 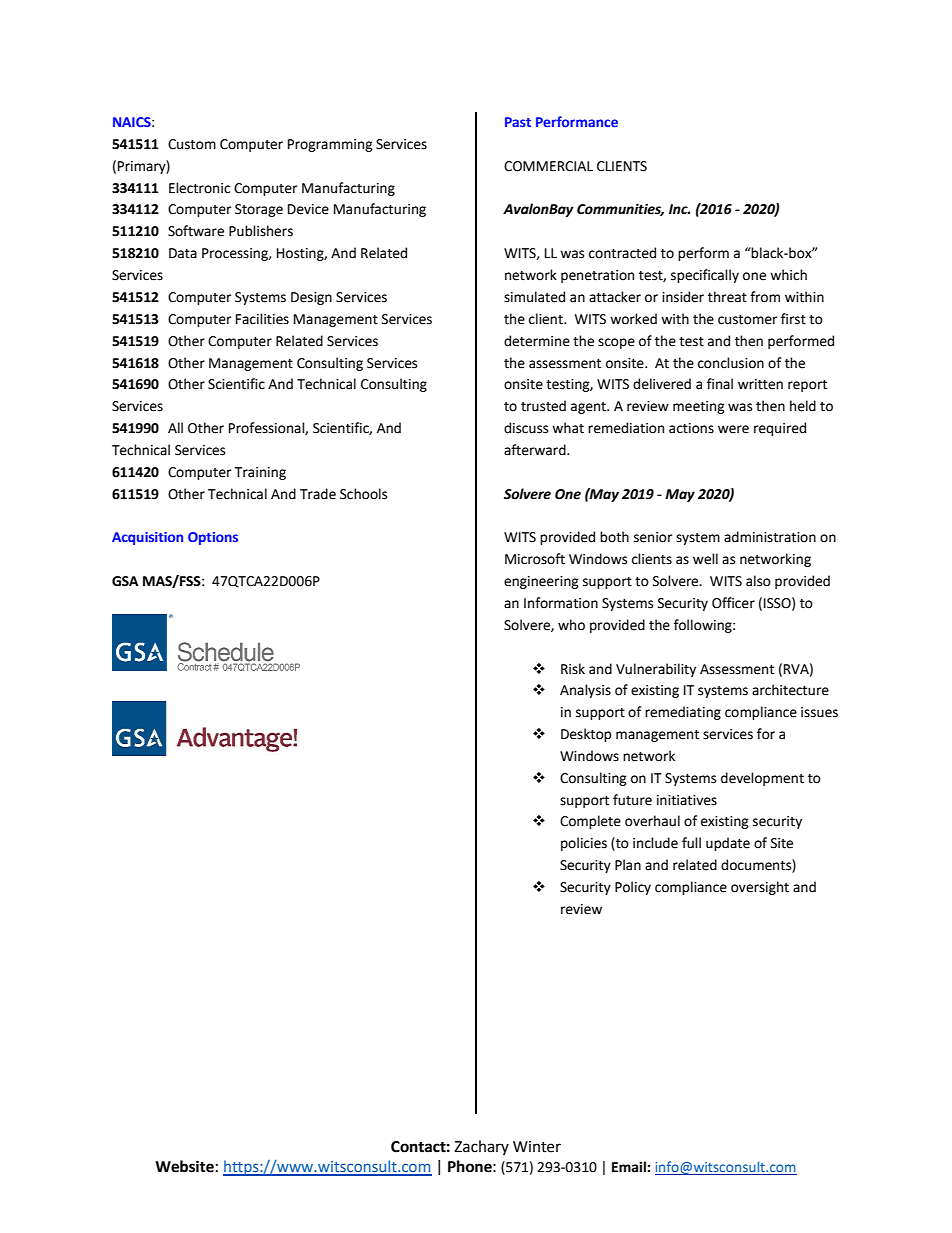 What do you see at coordinates (199, 188) in the document?
I see `Electronic` at bounding box center [199, 188].
